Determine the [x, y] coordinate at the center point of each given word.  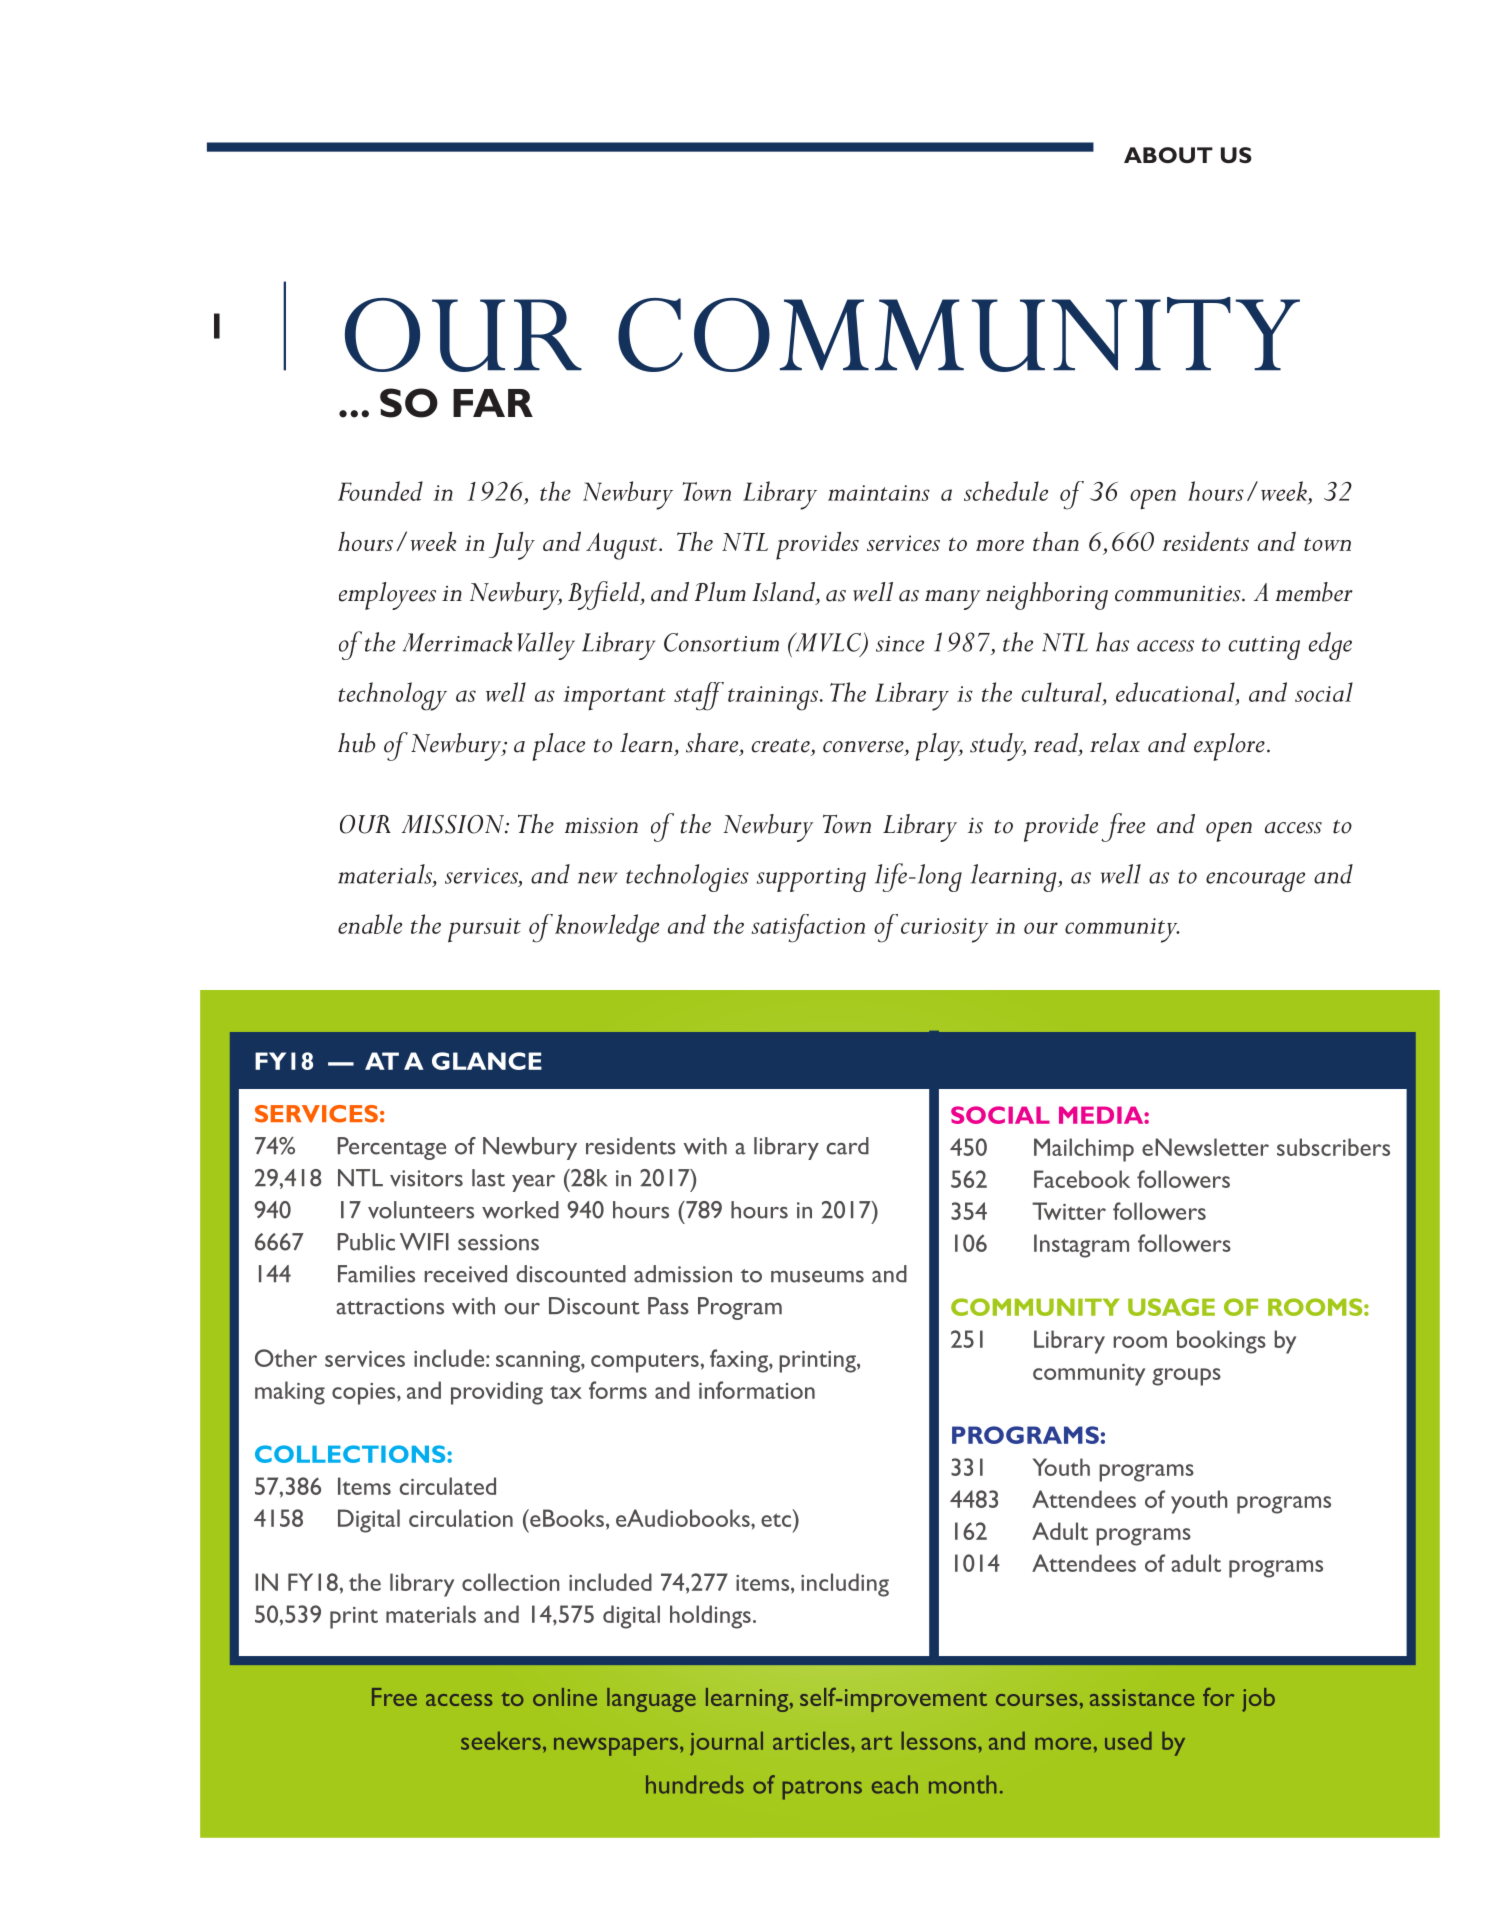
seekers [501, 1741]
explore [1229, 747]
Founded [380, 491]
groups [1186, 1377]
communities [1179, 594]
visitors [426, 1178]
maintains [879, 493]
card [847, 1146]
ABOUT [1168, 155]
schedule [1006, 491]
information [757, 1390]
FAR [493, 403]
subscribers [1333, 1147]
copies [365, 1394]
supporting [811, 880]
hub [356, 743]
